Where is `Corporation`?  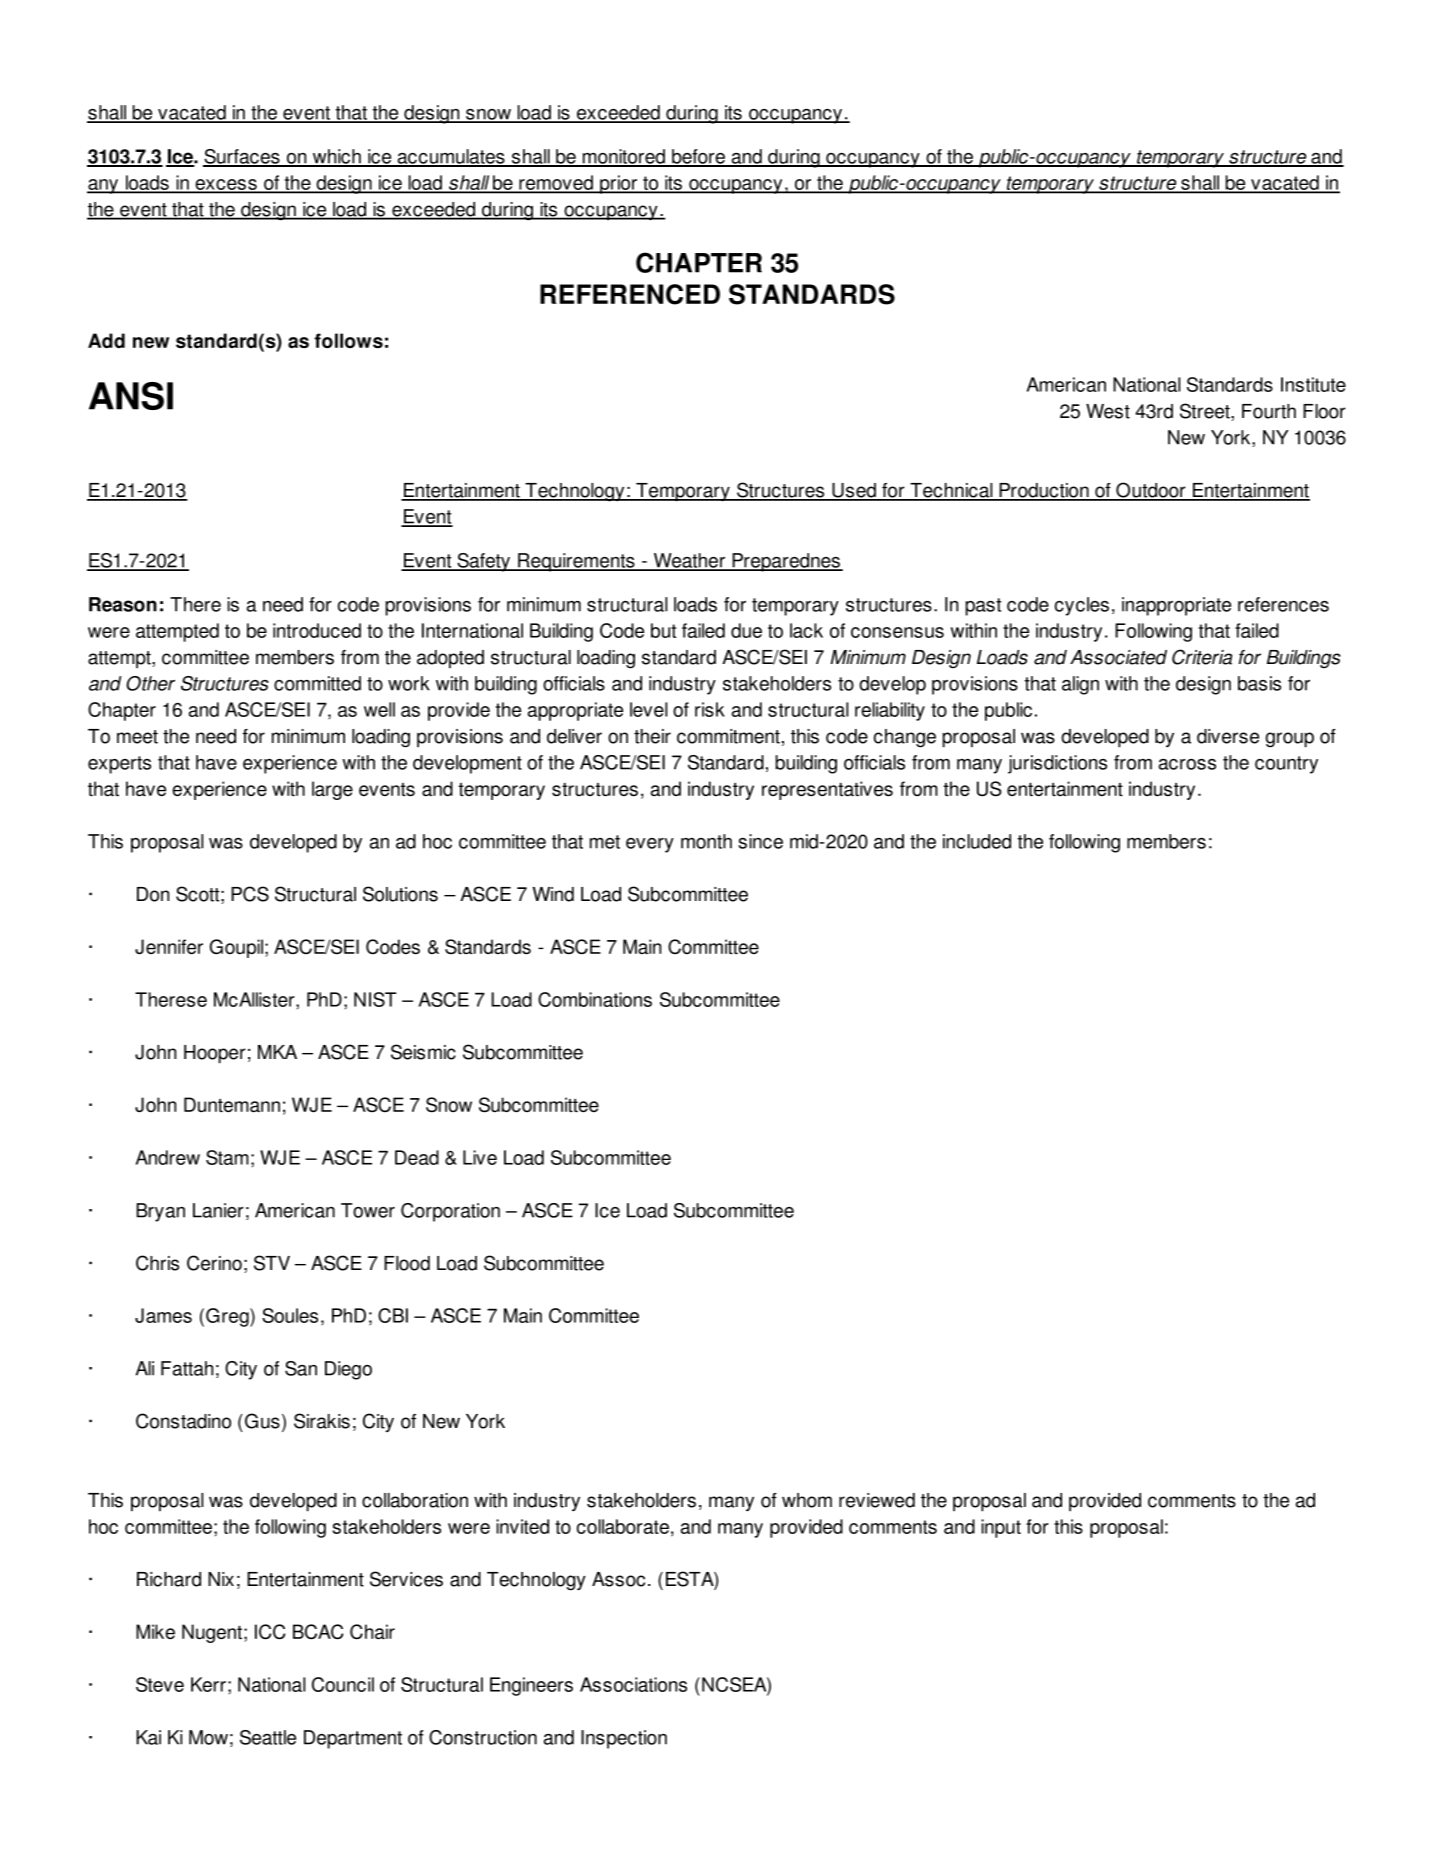 Corporation is located at coordinates (450, 1212).
